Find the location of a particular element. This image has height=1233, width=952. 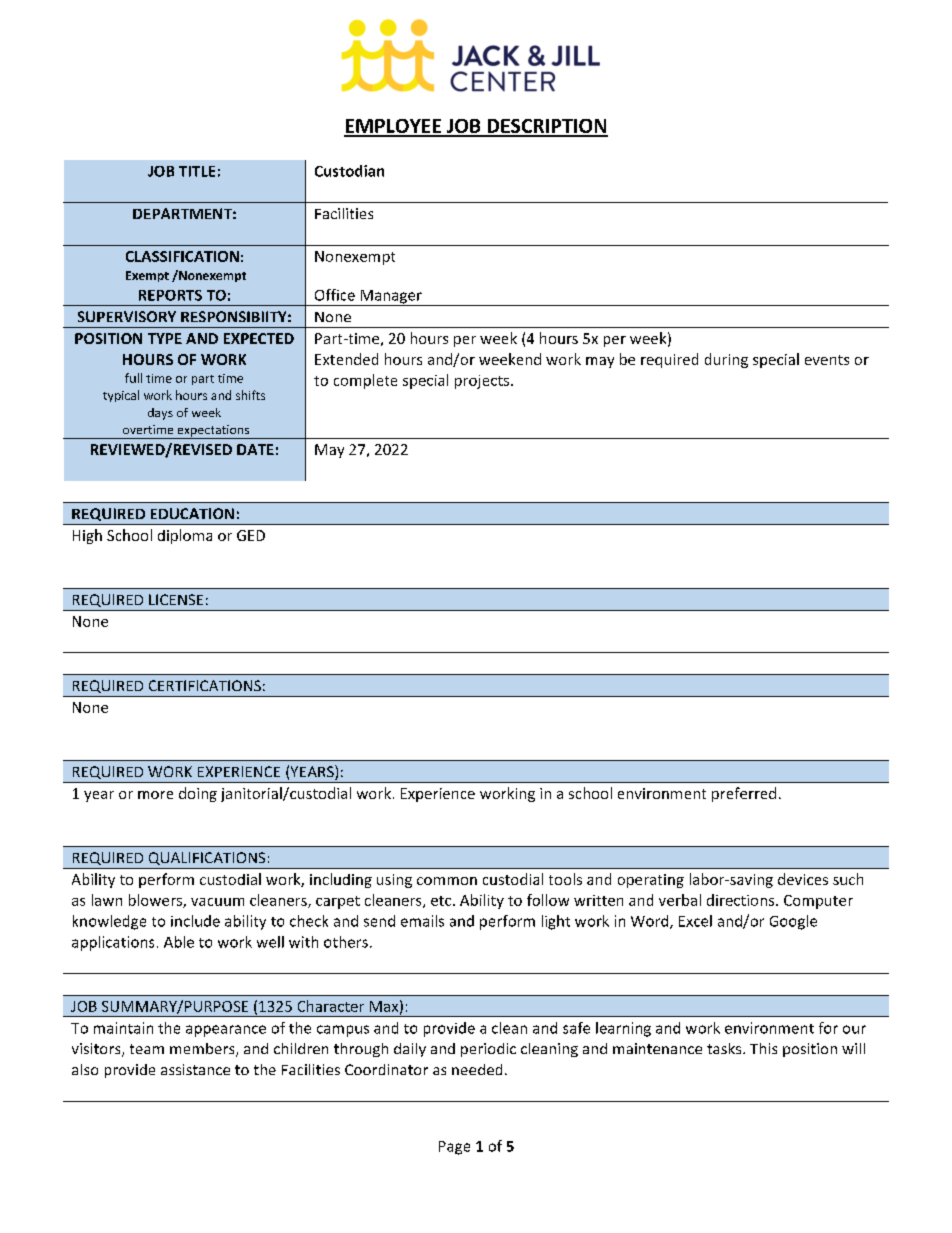

TITLE is located at coordinates (197, 171).
